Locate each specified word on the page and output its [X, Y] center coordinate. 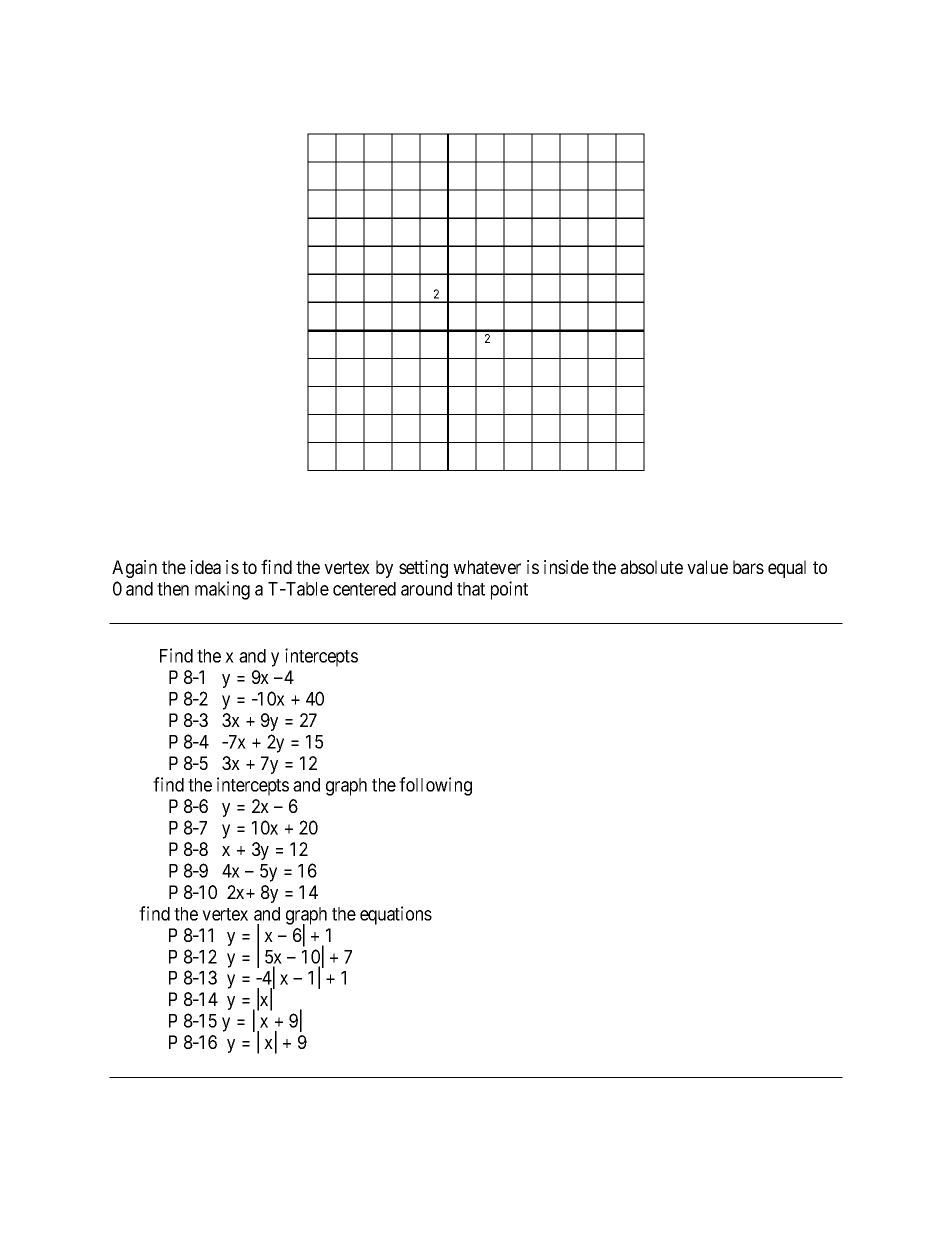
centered [364, 589]
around [426, 589]
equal [787, 569]
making [222, 590]
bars [748, 567]
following [435, 786]
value [707, 567]
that [471, 589]
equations [396, 915]
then [173, 589]
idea [205, 567]
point [509, 590]
